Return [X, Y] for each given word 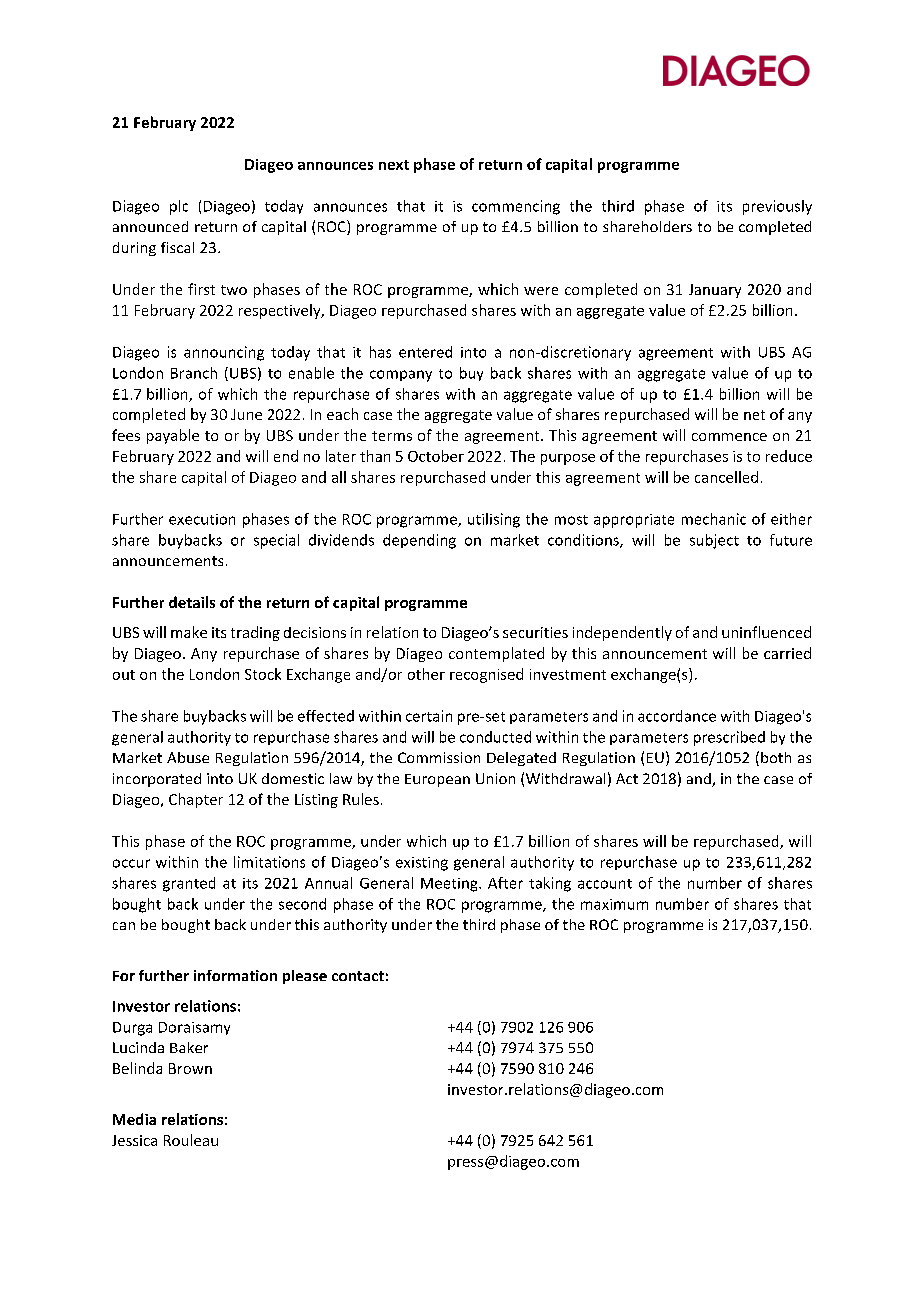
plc [179, 207]
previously [777, 207]
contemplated [496, 654]
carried [787, 653]
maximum [614, 904]
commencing [516, 207]
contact [358, 976]
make [189, 632]
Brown [190, 1068]
